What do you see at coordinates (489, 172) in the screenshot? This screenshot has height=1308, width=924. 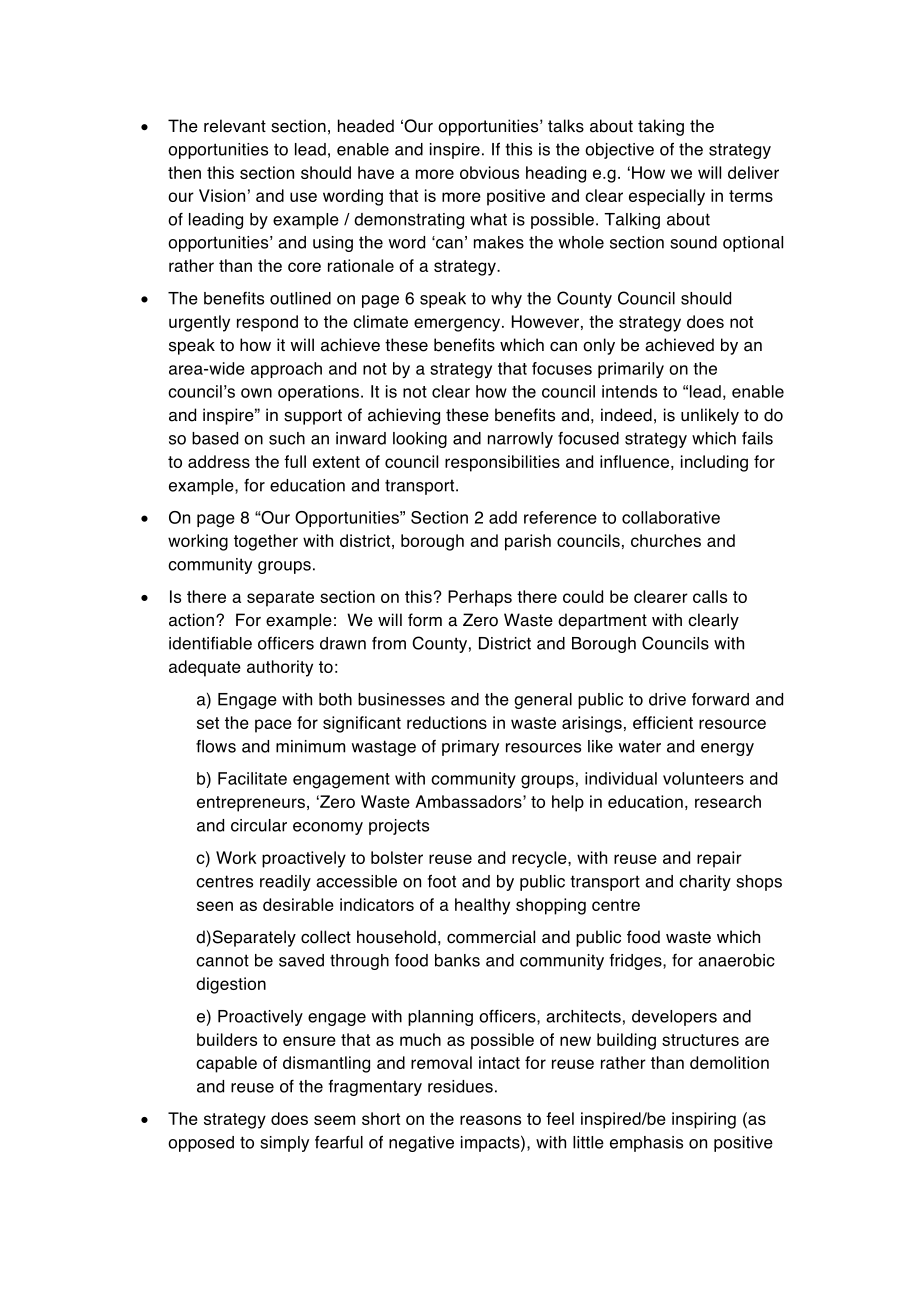 I see `obvious` at bounding box center [489, 172].
